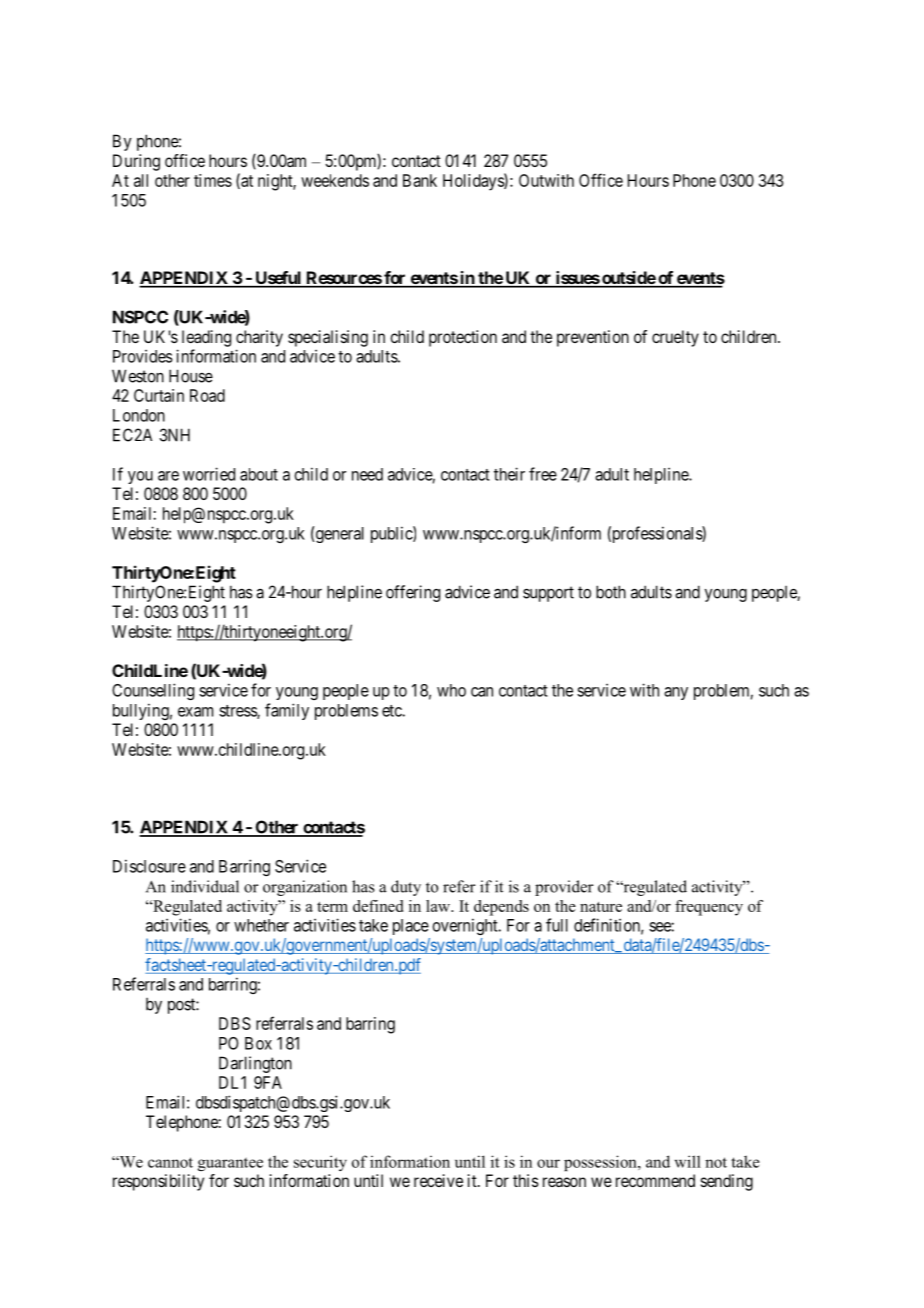 Image resolution: width=924 pixels, height=1308 pixels. What do you see at coordinates (438, 1180) in the image?
I see `receive` at bounding box center [438, 1180].
